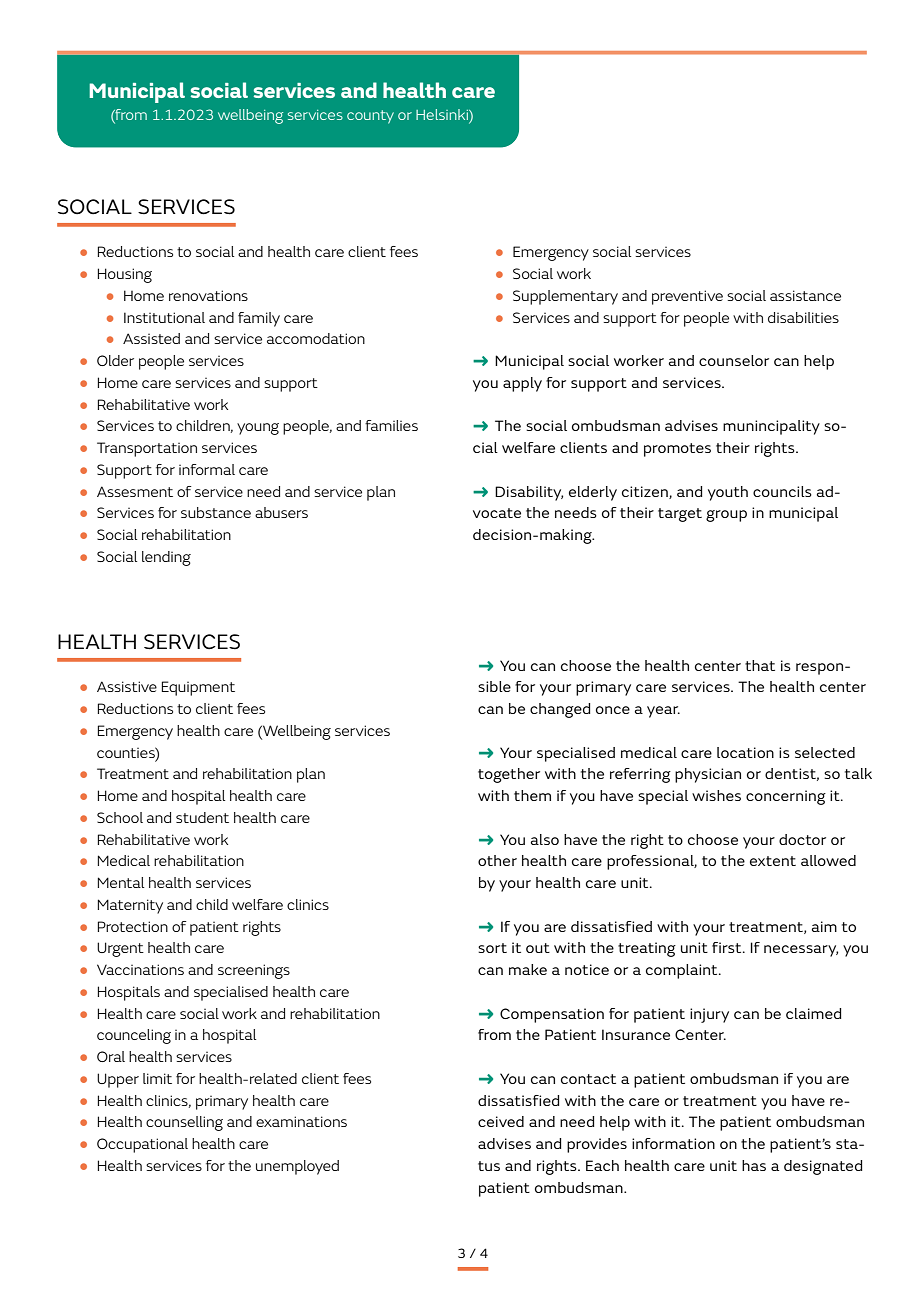 This image has width=924, height=1308. I want to click on Helsinki, so click(443, 114).
